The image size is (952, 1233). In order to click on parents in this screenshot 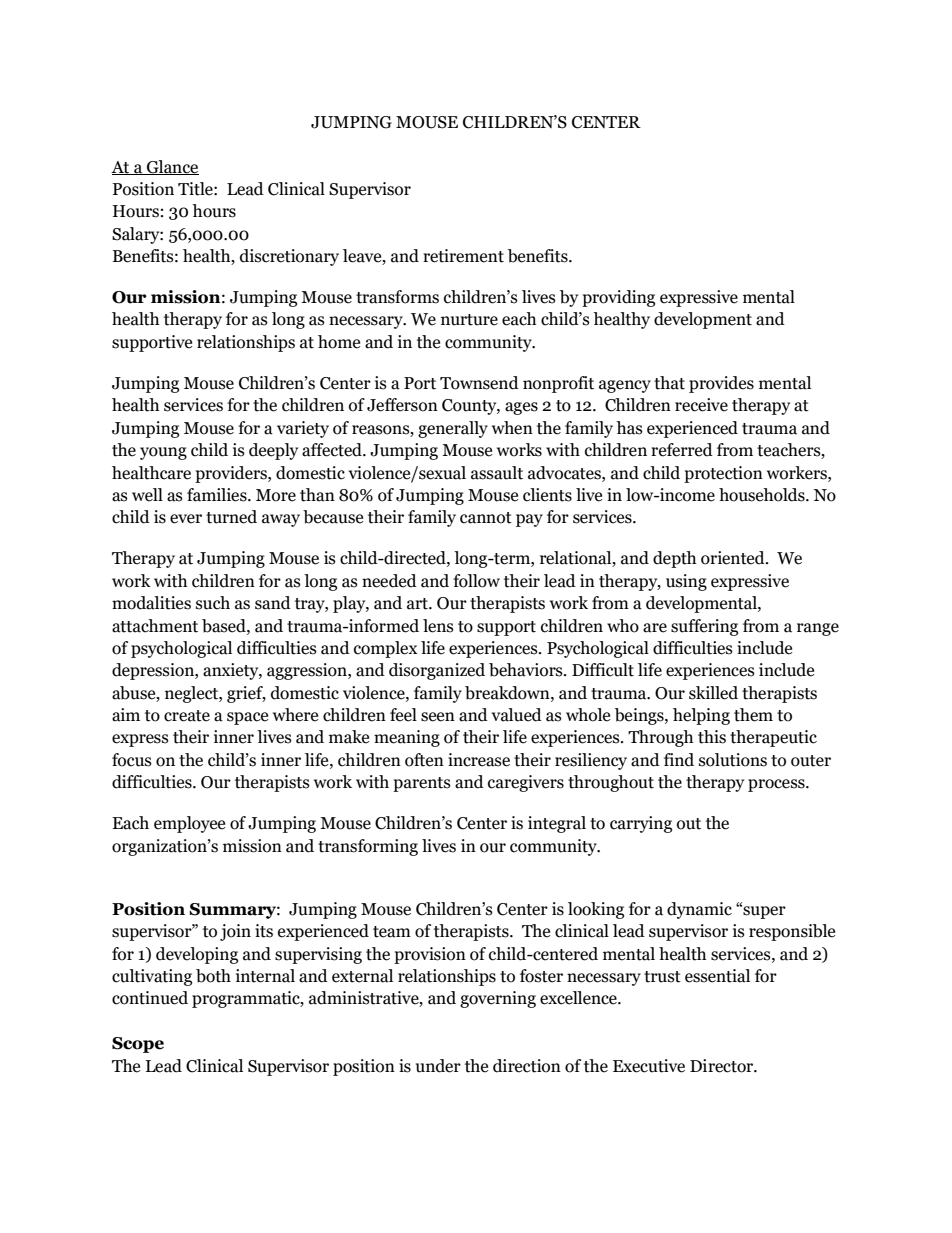, I will do `click(422, 784)`.
